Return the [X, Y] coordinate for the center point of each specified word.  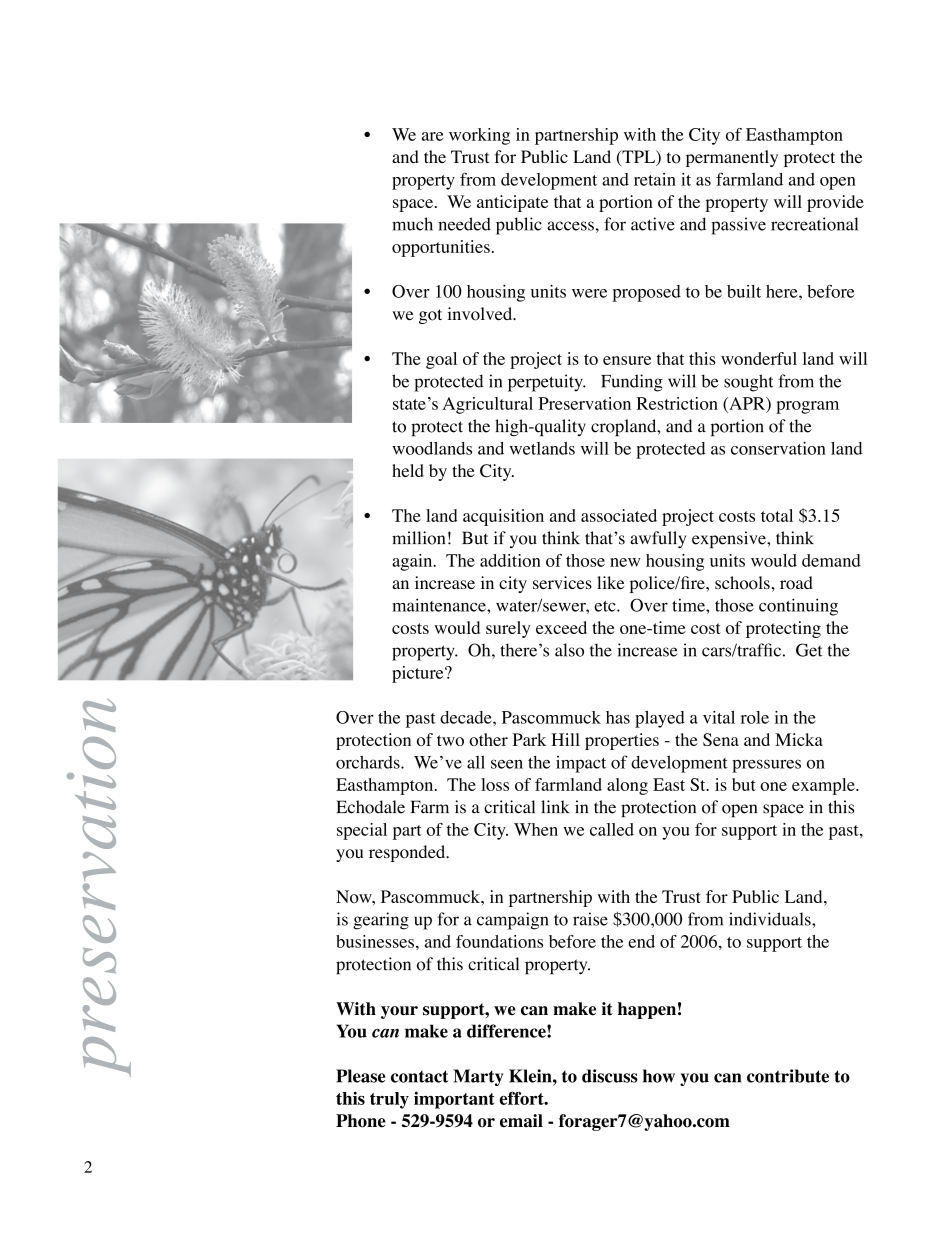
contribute [788, 1076]
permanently [732, 158]
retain [655, 179]
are [432, 136]
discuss [610, 1076]
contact [419, 1076]
